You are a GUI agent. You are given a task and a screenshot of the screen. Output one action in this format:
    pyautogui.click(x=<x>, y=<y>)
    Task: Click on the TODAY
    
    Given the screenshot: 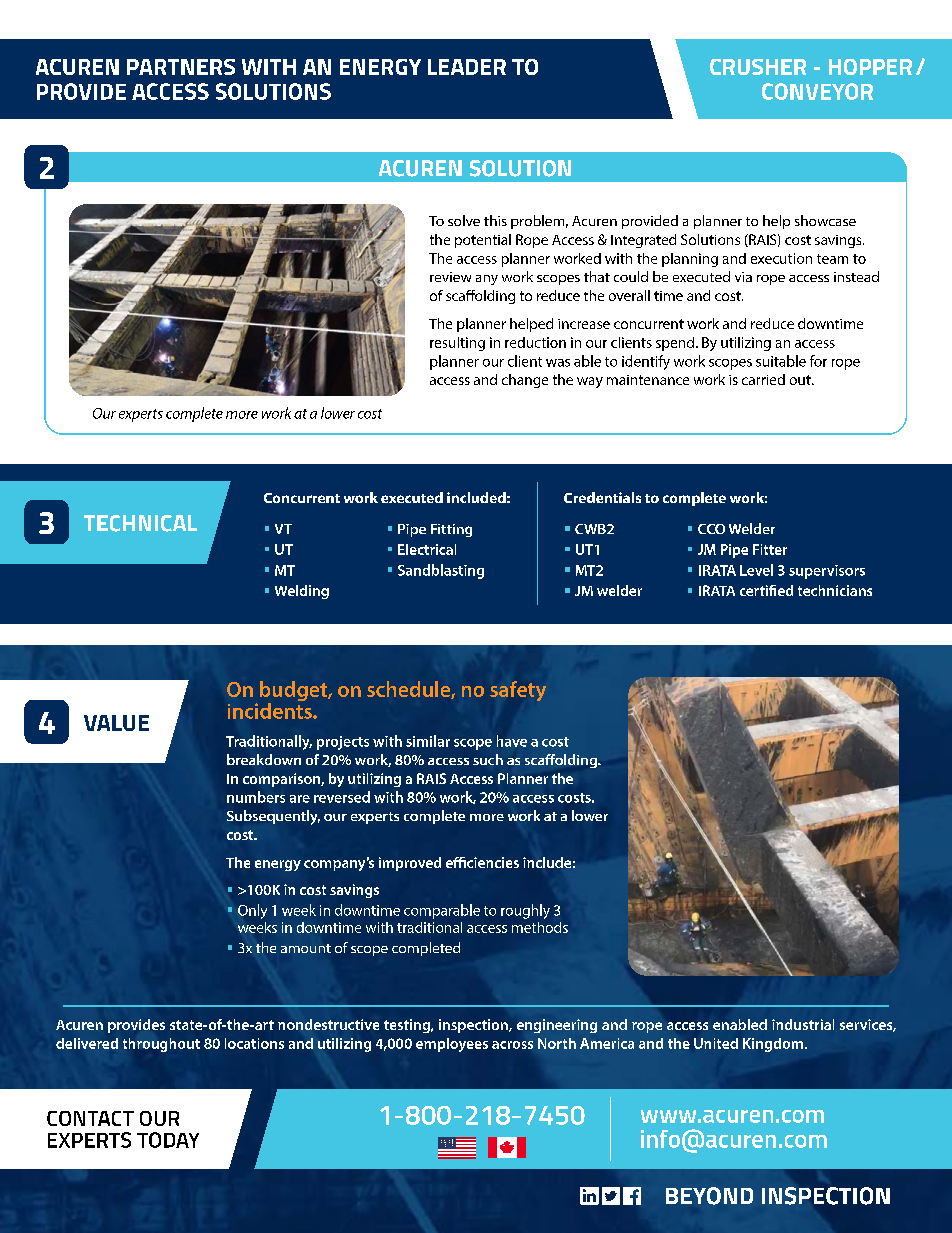 What is the action you would take?
    pyautogui.click(x=168, y=1140)
